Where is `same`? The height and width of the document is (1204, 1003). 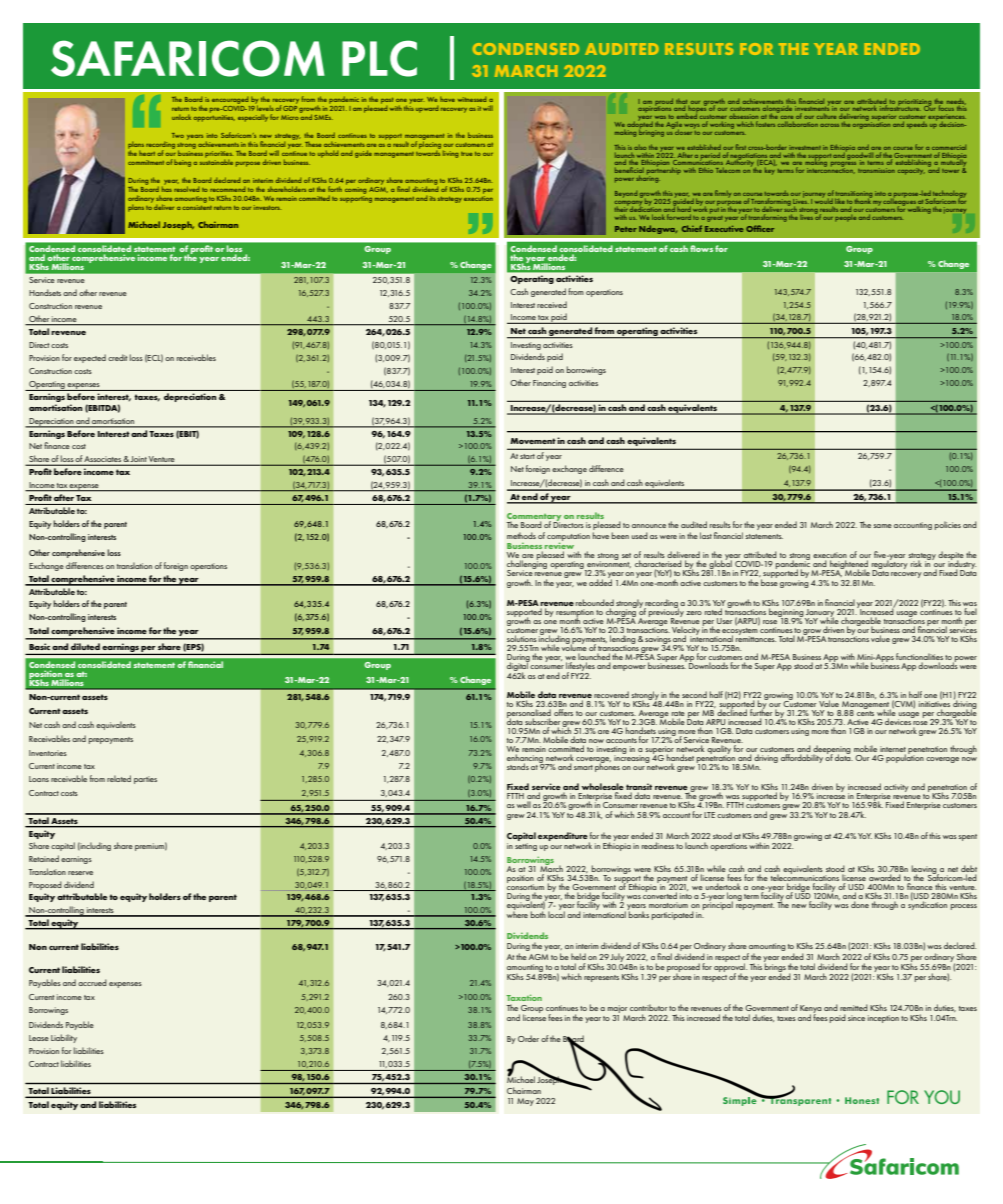
same is located at coordinates (882, 526).
